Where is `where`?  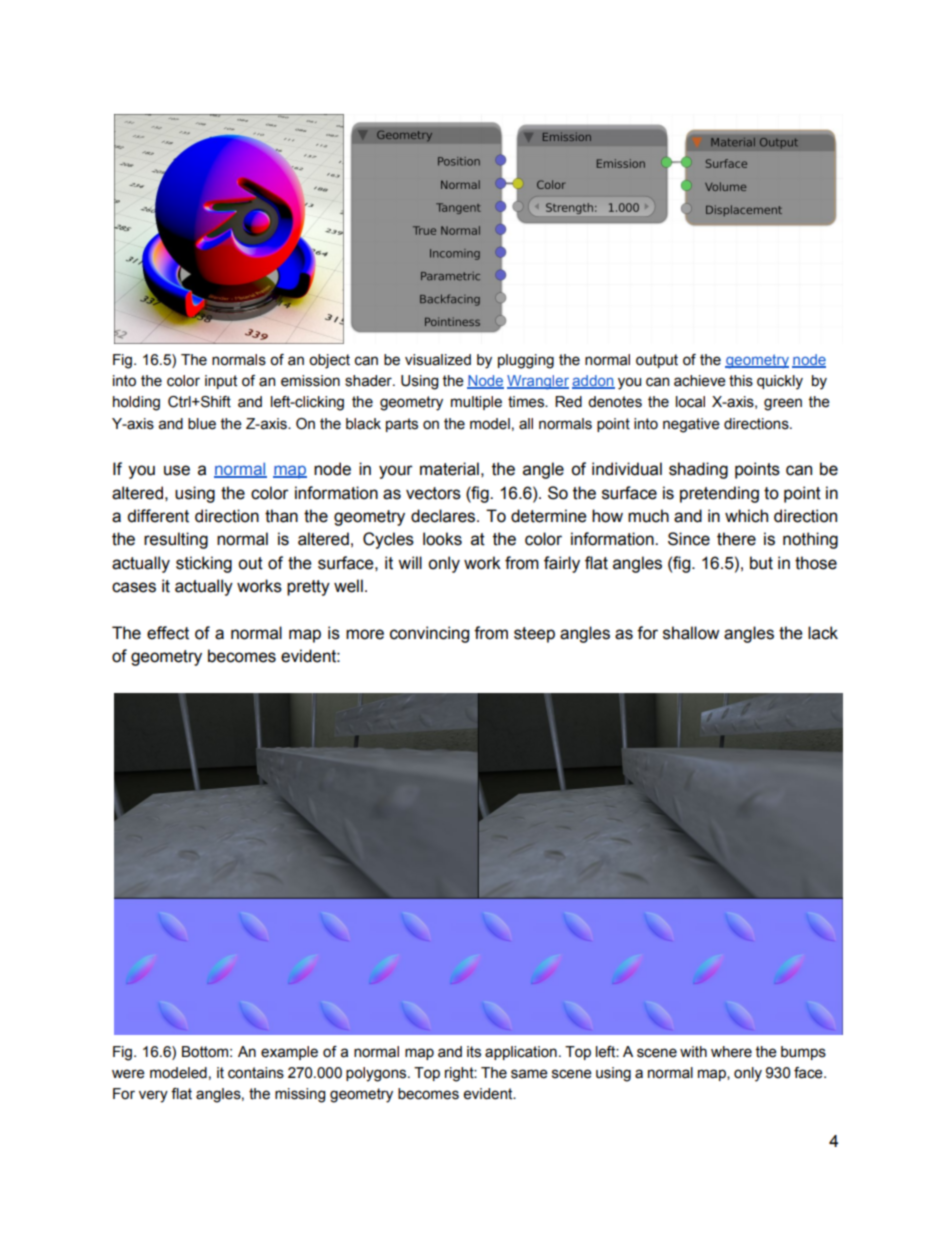 where is located at coordinates (731, 1052).
